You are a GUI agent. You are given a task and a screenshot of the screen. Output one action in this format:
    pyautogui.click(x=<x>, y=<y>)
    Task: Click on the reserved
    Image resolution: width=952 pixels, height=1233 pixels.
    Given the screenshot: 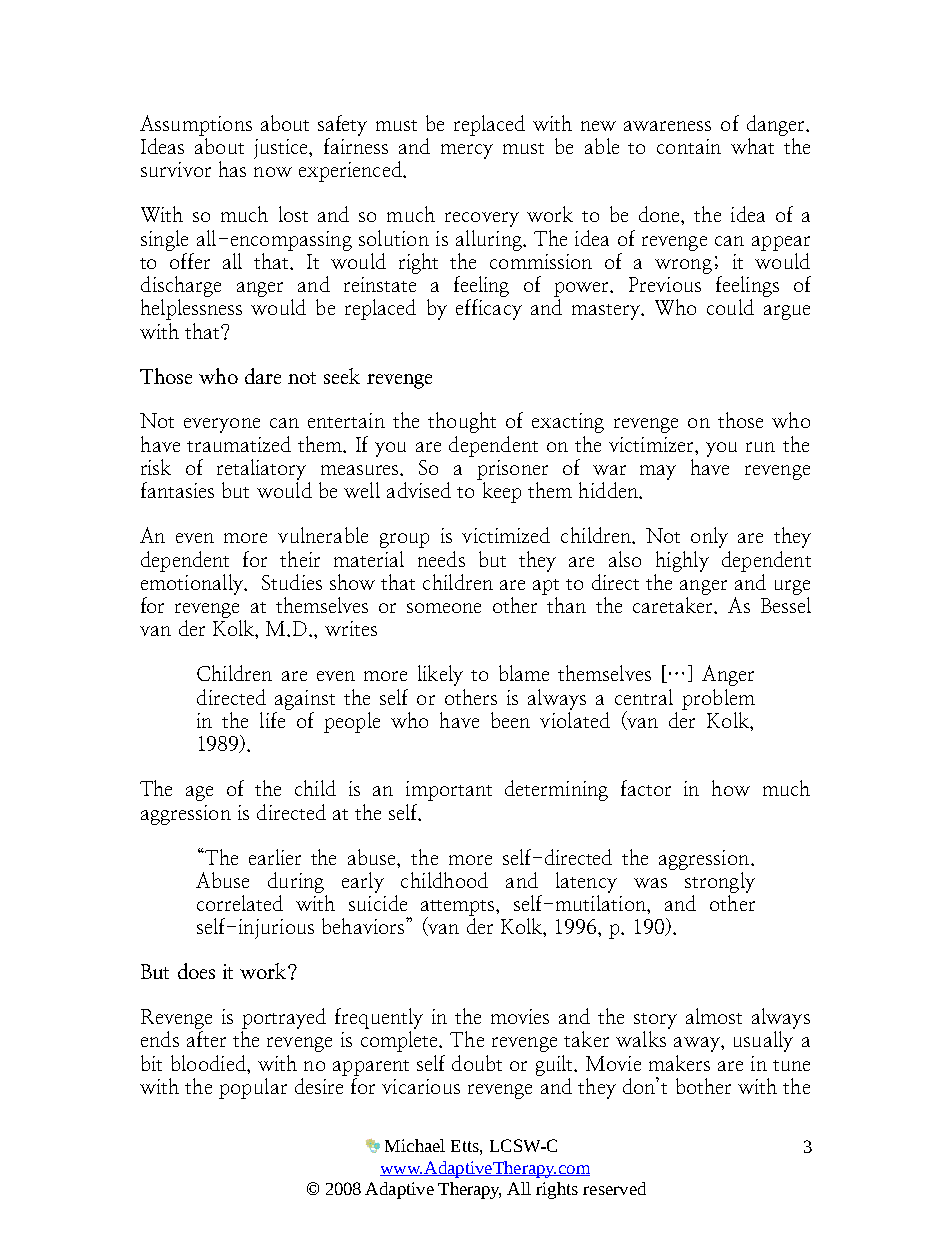 What is the action you would take?
    pyautogui.click(x=614, y=1188)
